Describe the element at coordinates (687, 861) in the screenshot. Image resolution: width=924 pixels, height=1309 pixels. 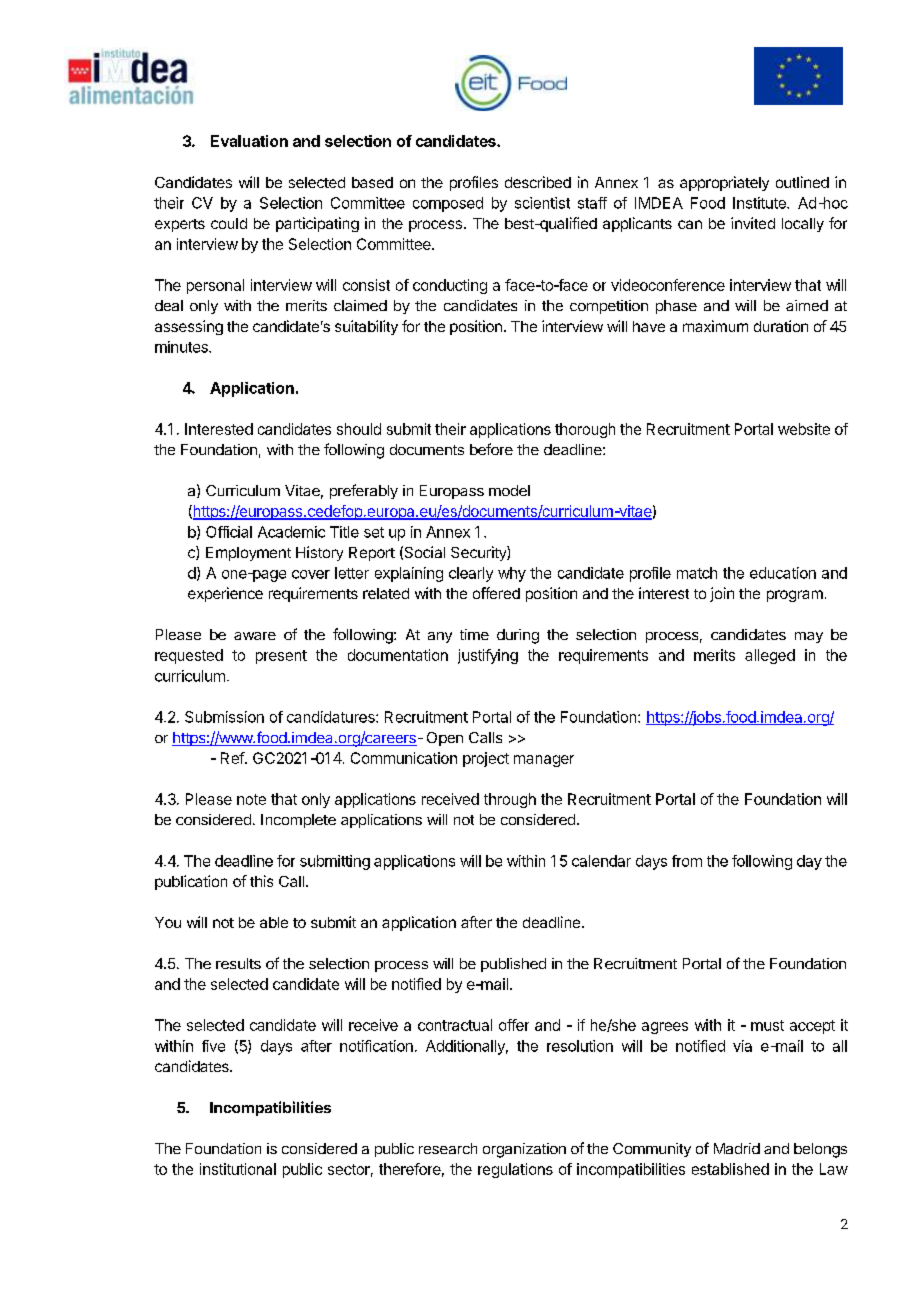
I see `from` at that location.
